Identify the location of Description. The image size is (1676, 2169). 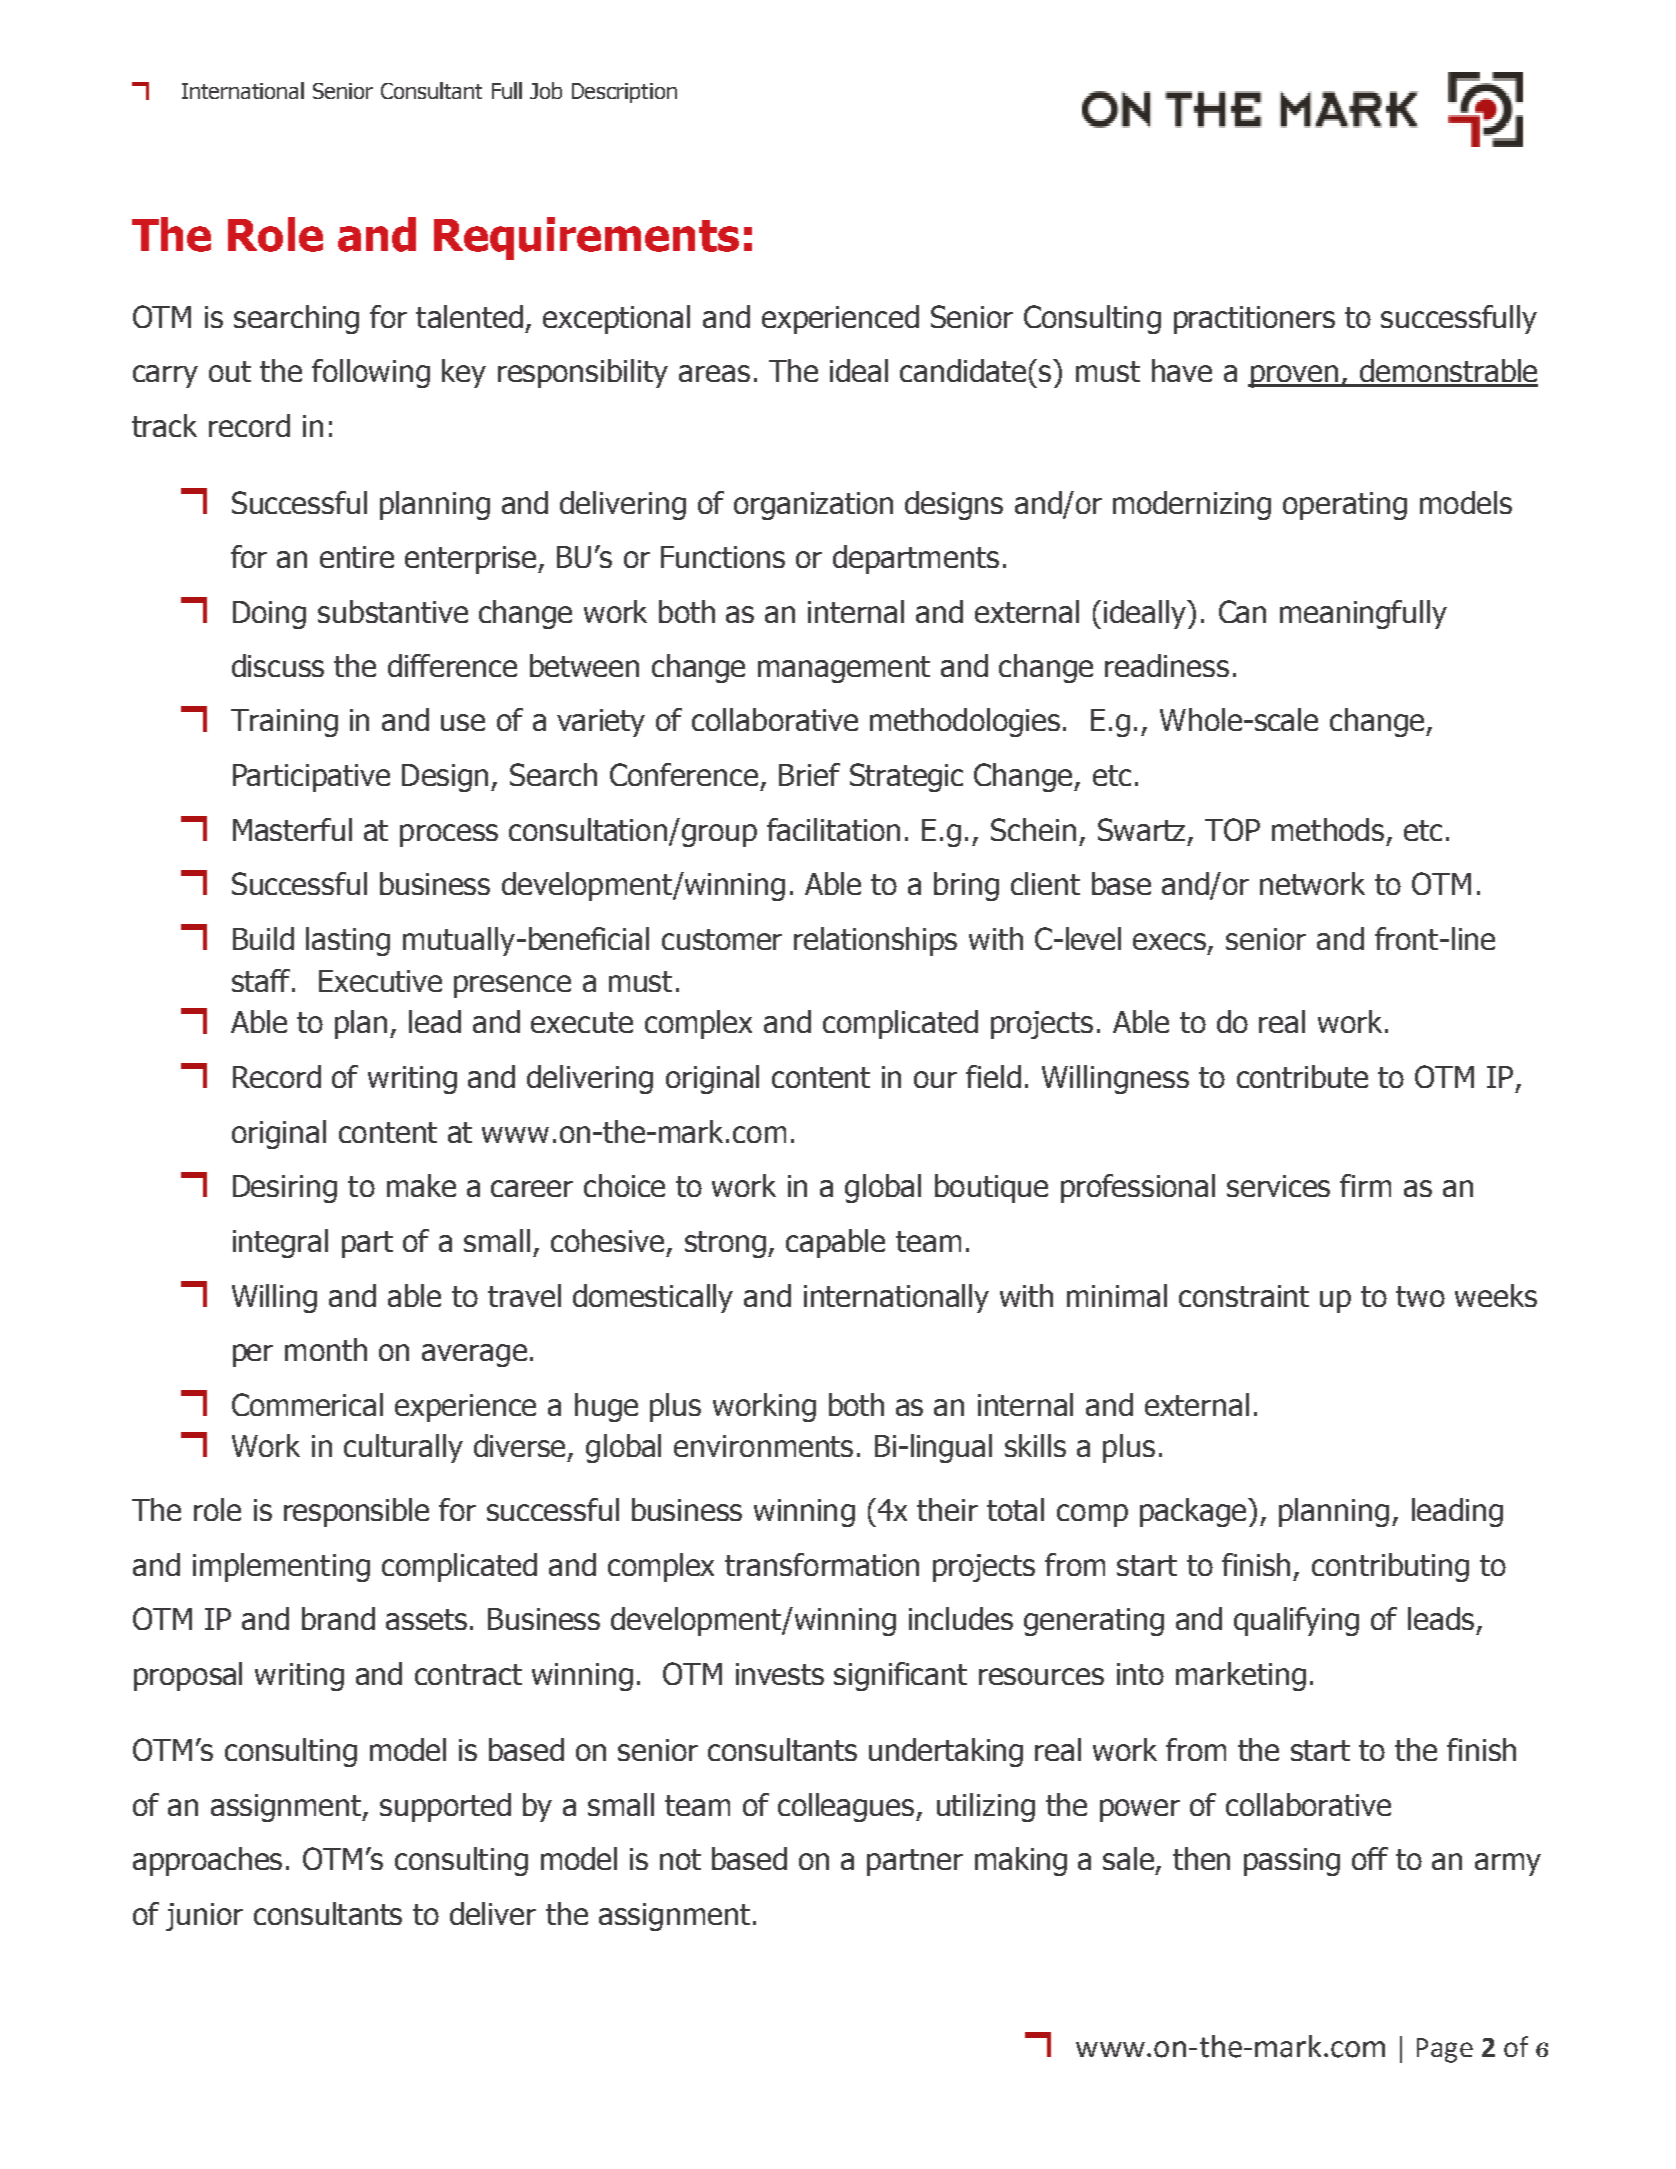
(624, 93).
